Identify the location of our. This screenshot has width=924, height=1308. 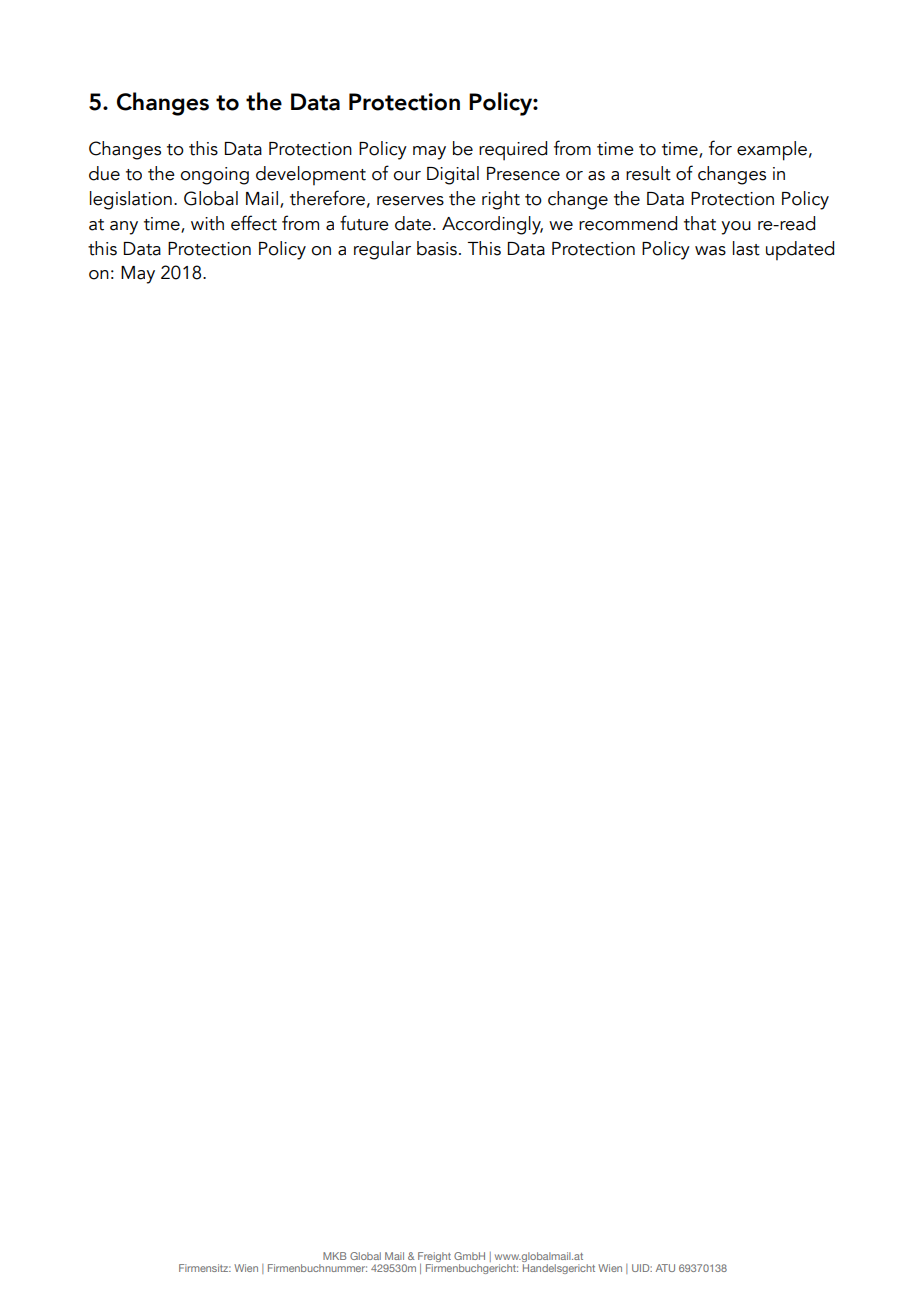
(407, 176).
